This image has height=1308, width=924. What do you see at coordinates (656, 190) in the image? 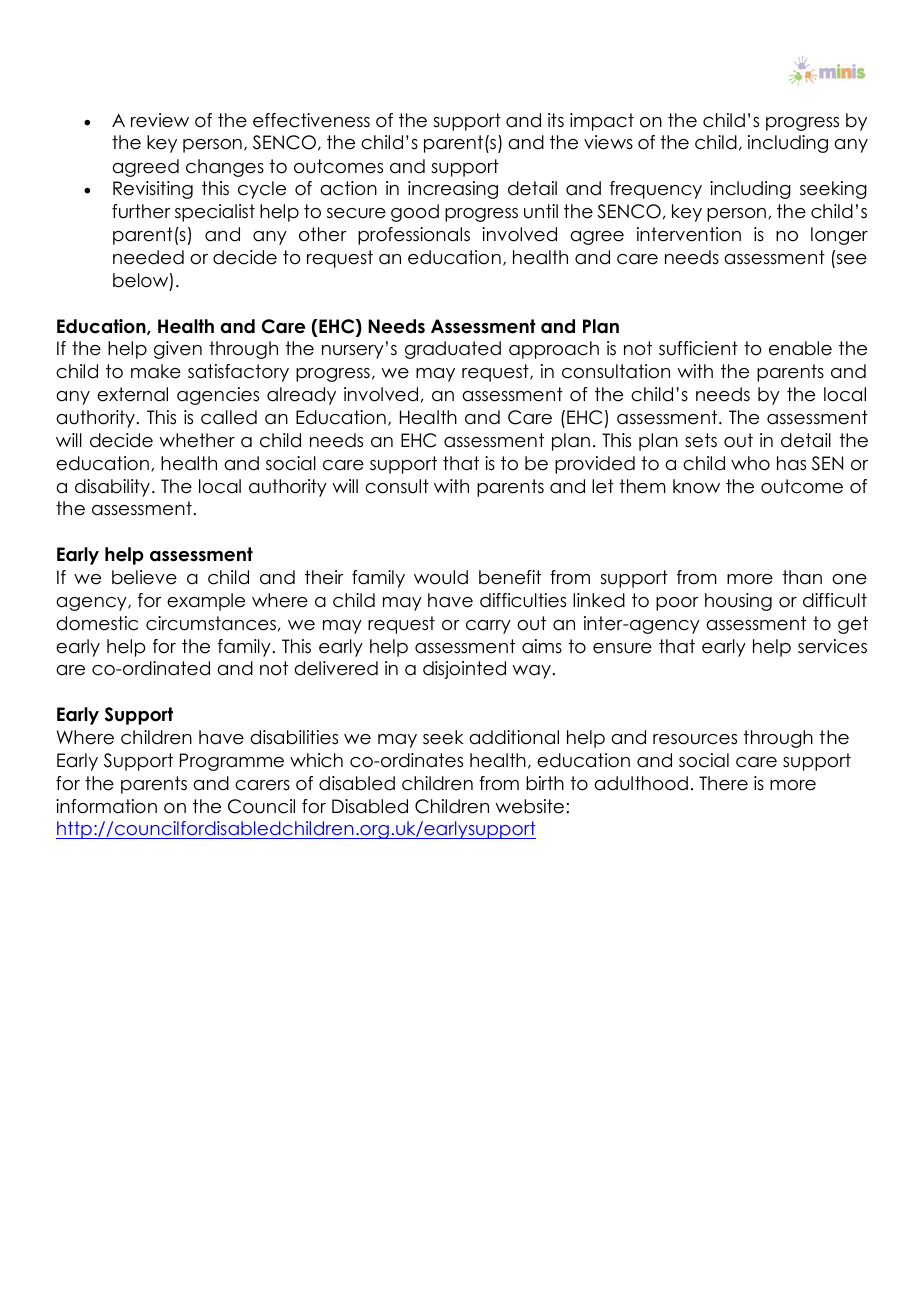
I see `frequency` at bounding box center [656, 190].
